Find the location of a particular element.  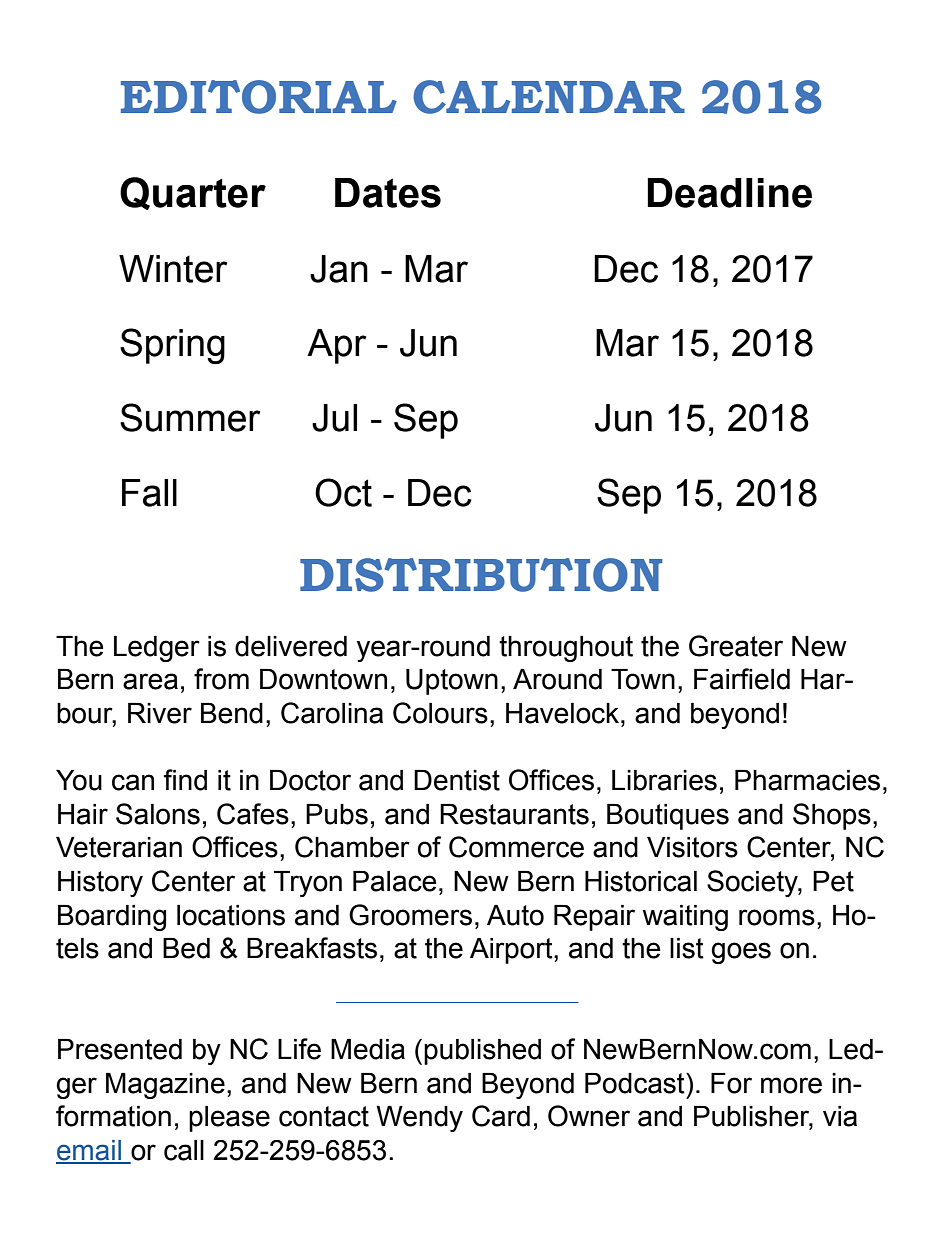

Greater is located at coordinates (736, 646).
